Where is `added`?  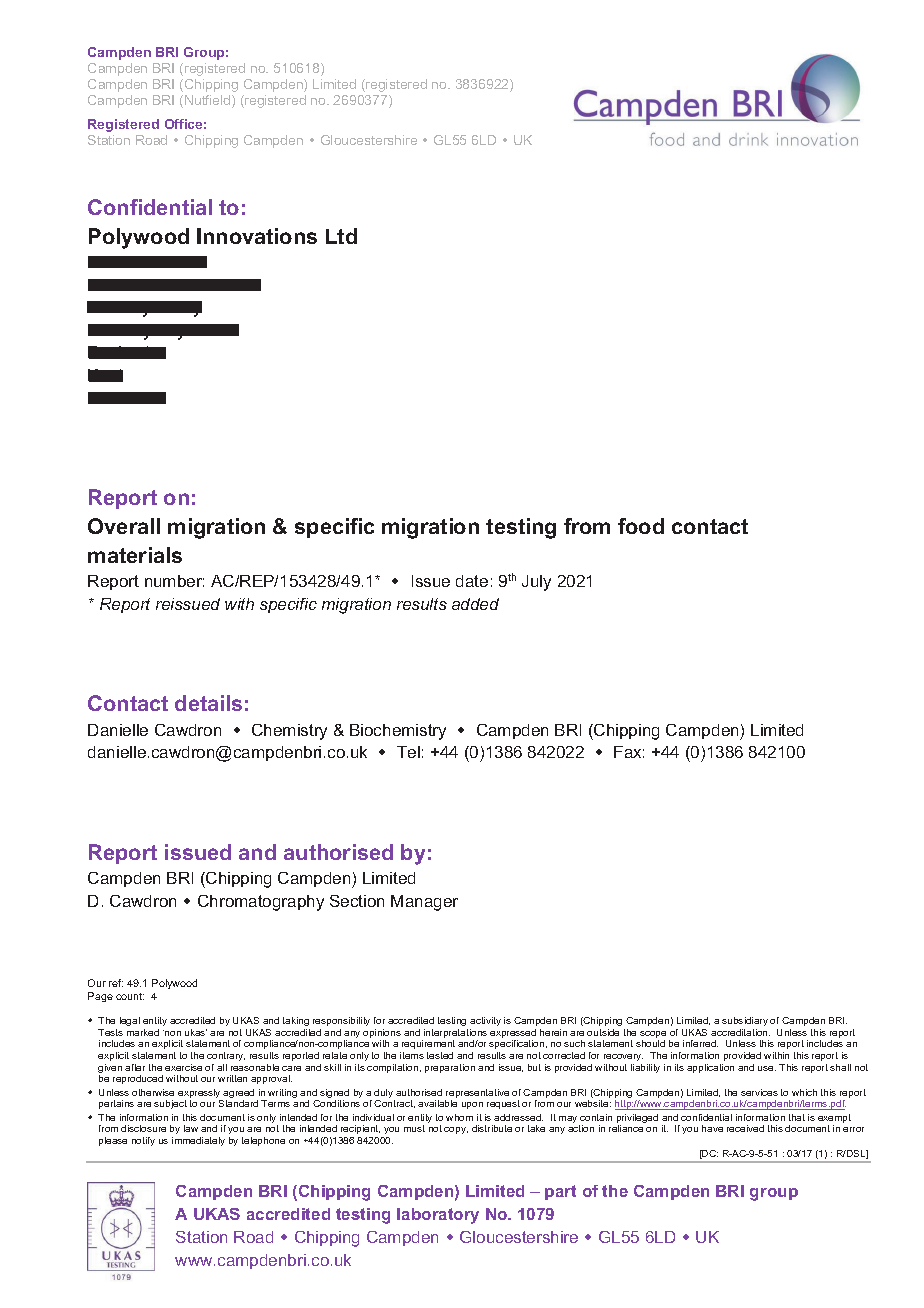
added is located at coordinates (475, 604).
